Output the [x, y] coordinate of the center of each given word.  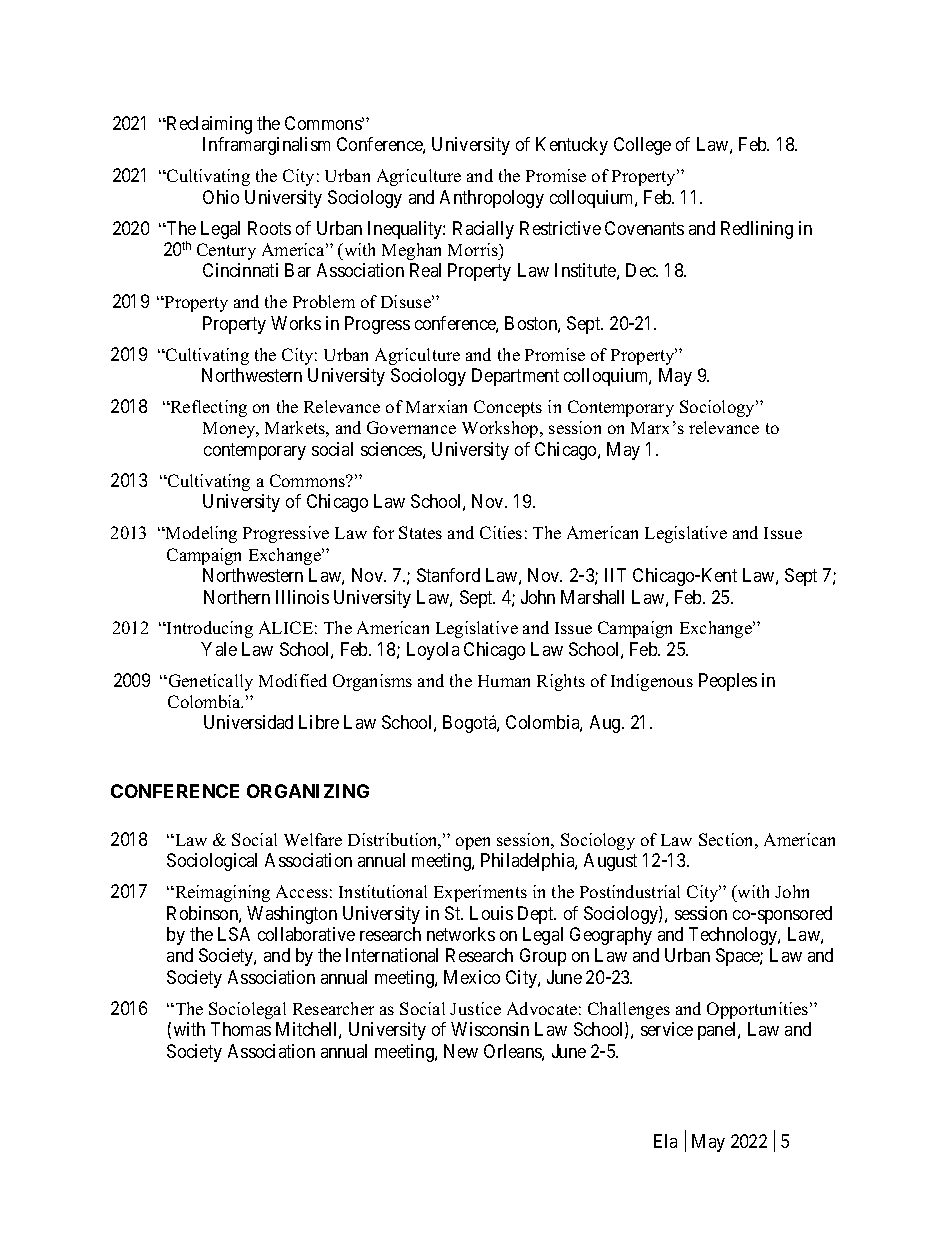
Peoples [728, 682]
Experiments [480, 893]
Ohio [221, 197]
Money [230, 430]
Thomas [241, 1029]
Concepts [508, 408]
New [461, 1051]
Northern [237, 597]
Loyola [433, 651]
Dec [642, 270]
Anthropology [492, 199]
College [642, 146]
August [610, 862]
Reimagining [221, 893]
